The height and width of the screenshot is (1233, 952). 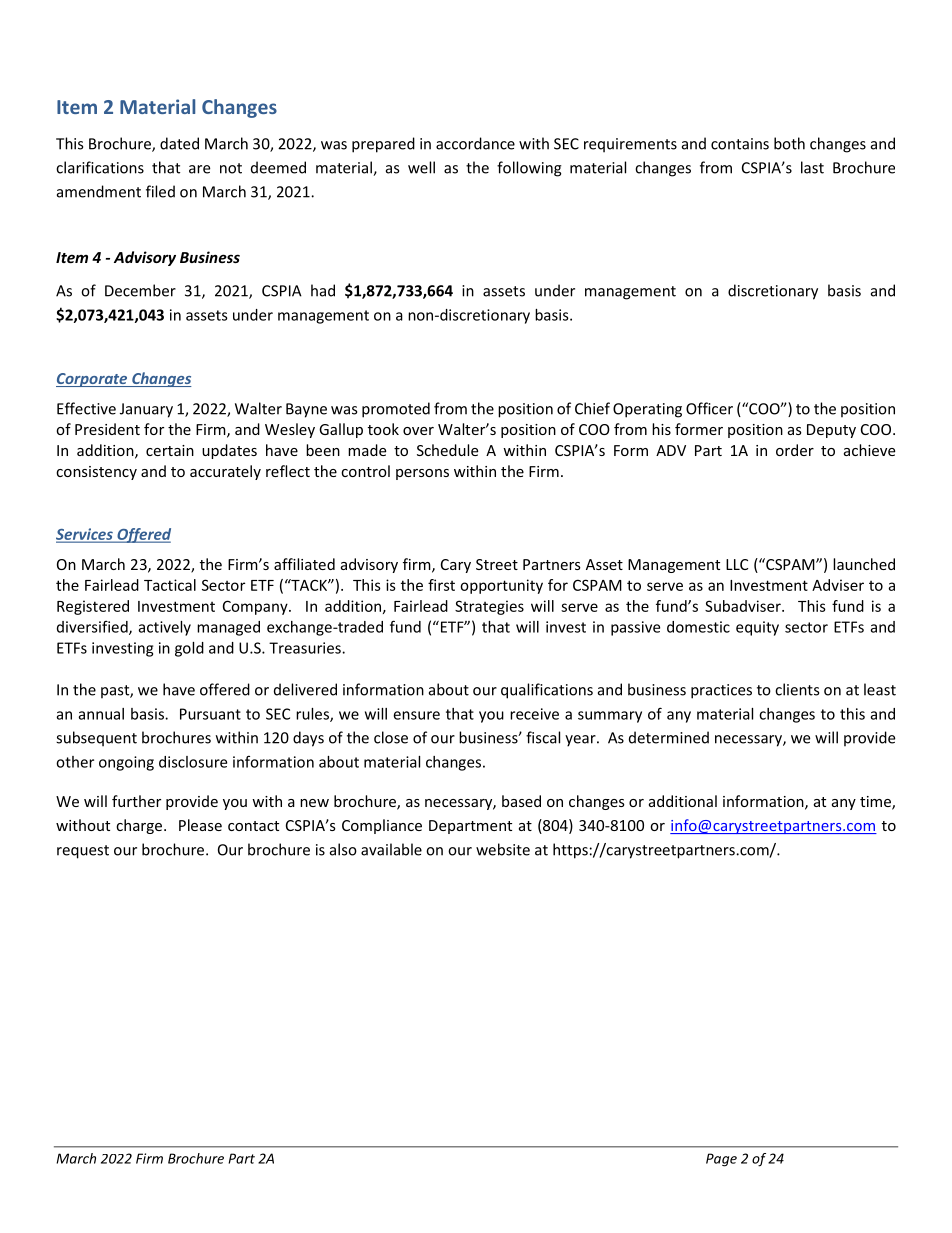 What do you see at coordinates (160, 191) in the screenshot?
I see `filed` at bounding box center [160, 191].
